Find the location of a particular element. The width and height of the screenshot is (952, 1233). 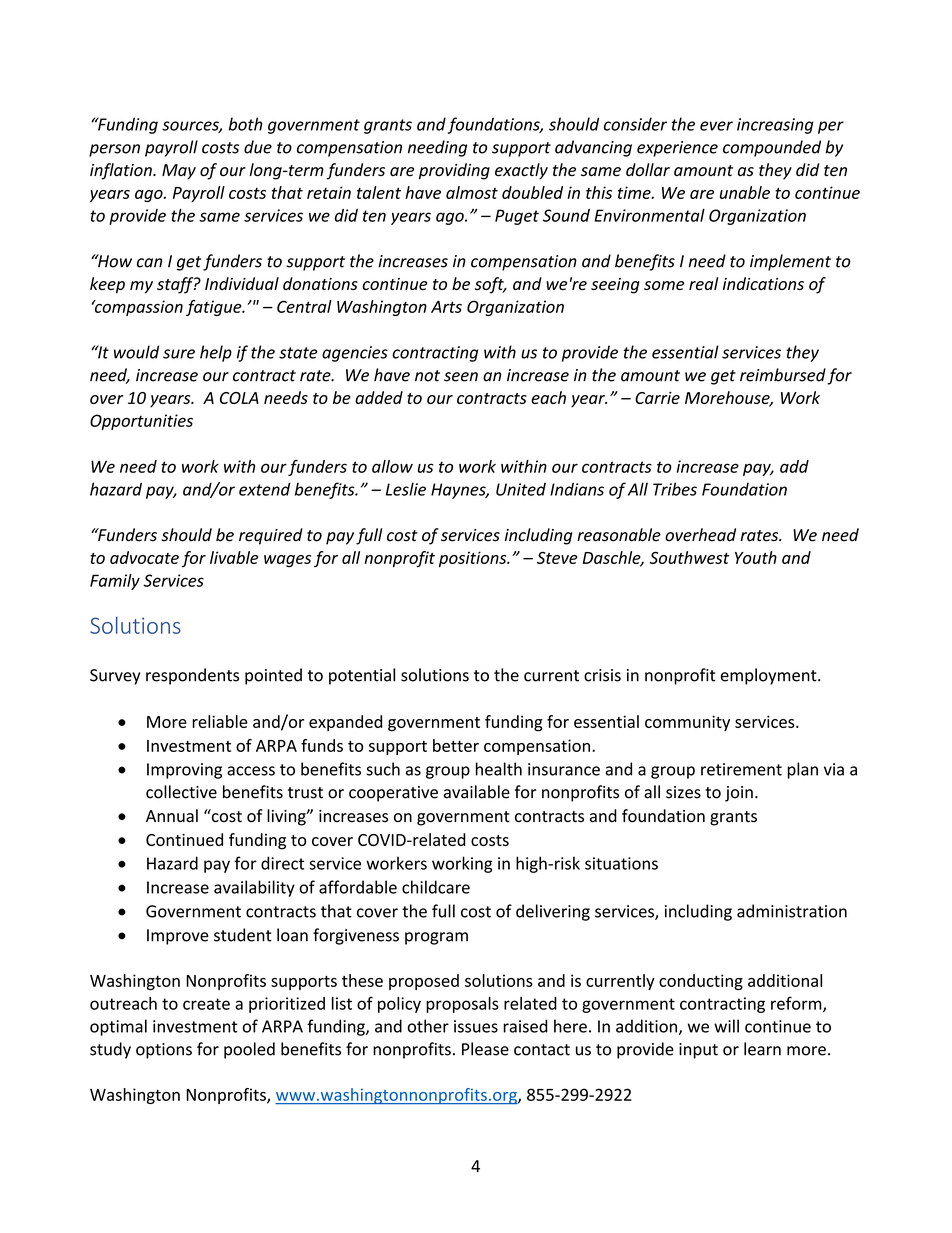

available is located at coordinates (477, 792).
